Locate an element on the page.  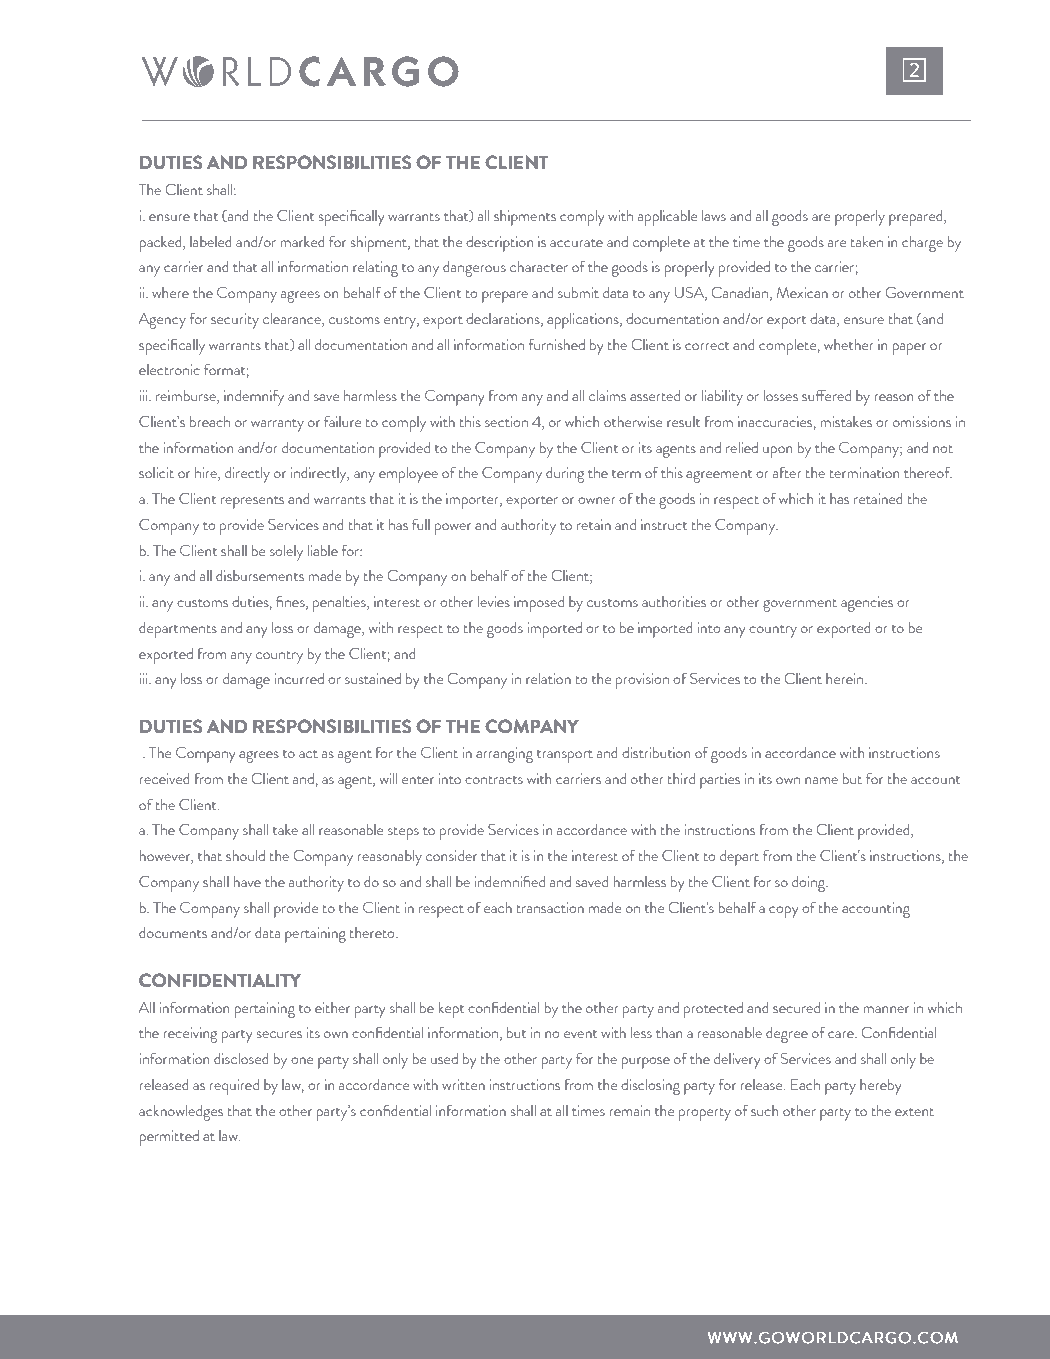
remain is located at coordinates (629, 1110).
